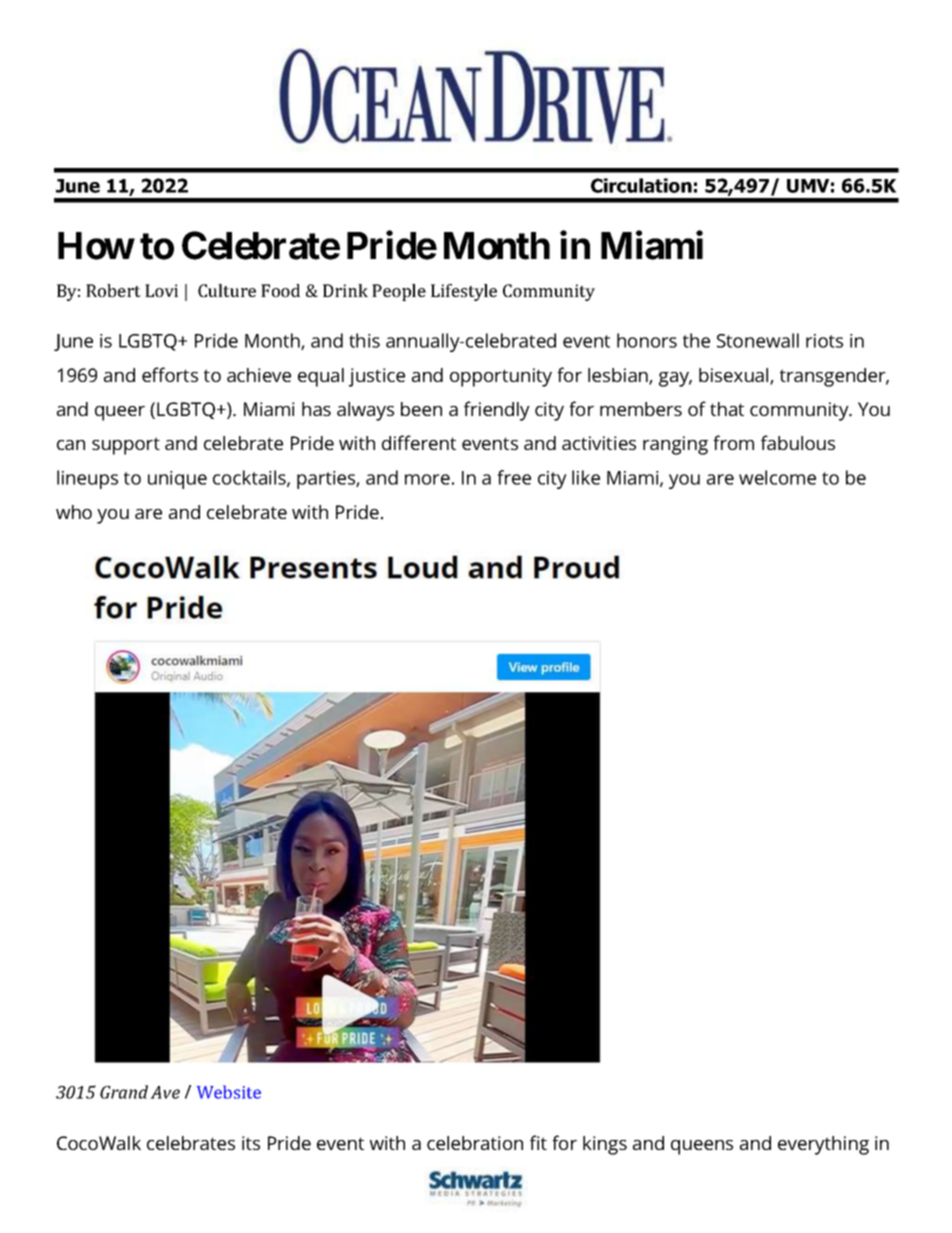 Image resolution: width=952 pixels, height=1233 pixels. I want to click on from, so click(733, 442).
